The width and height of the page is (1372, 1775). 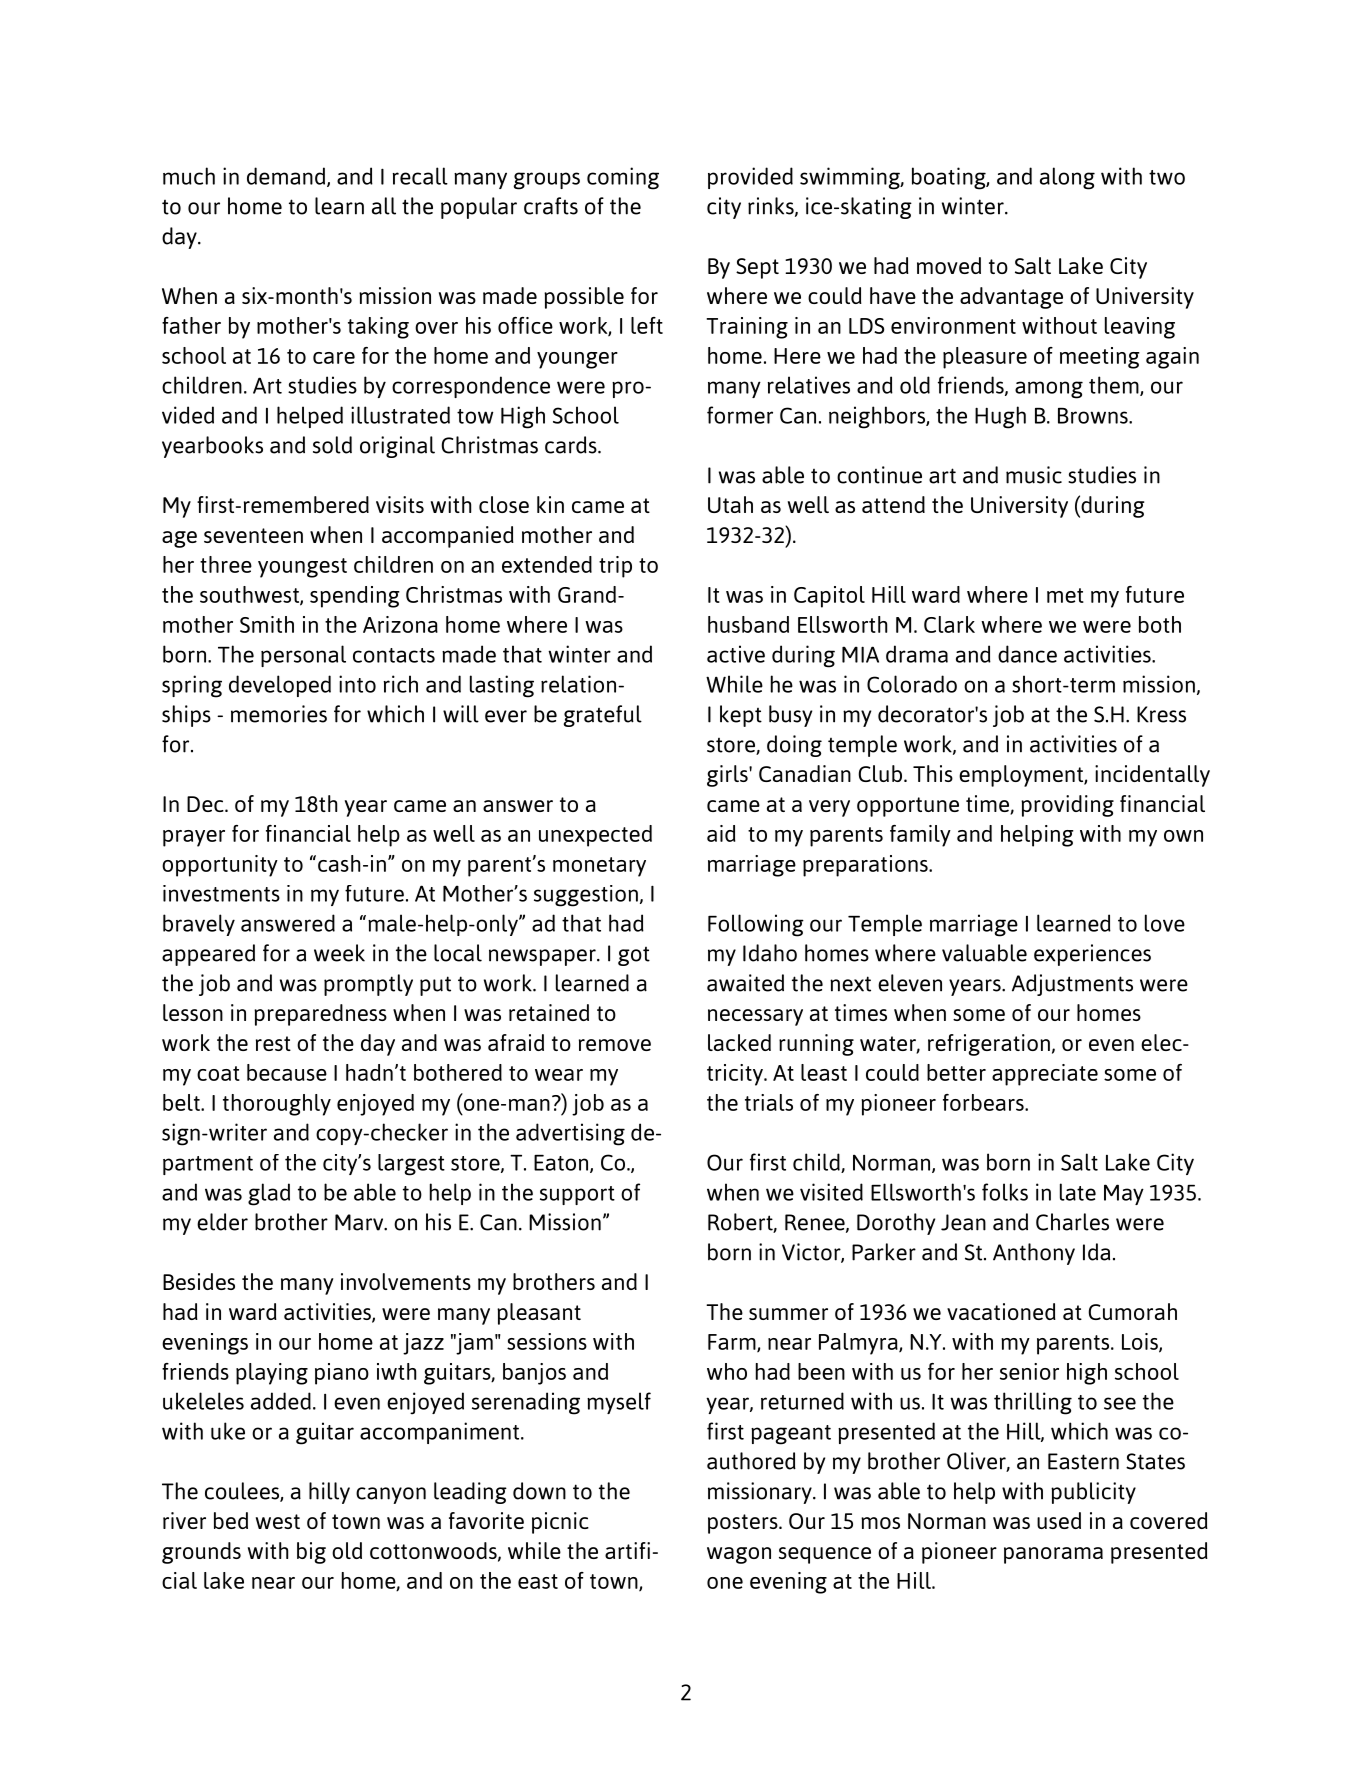 What do you see at coordinates (287, 1072) in the page?
I see `because` at bounding box center [287, 1072].
